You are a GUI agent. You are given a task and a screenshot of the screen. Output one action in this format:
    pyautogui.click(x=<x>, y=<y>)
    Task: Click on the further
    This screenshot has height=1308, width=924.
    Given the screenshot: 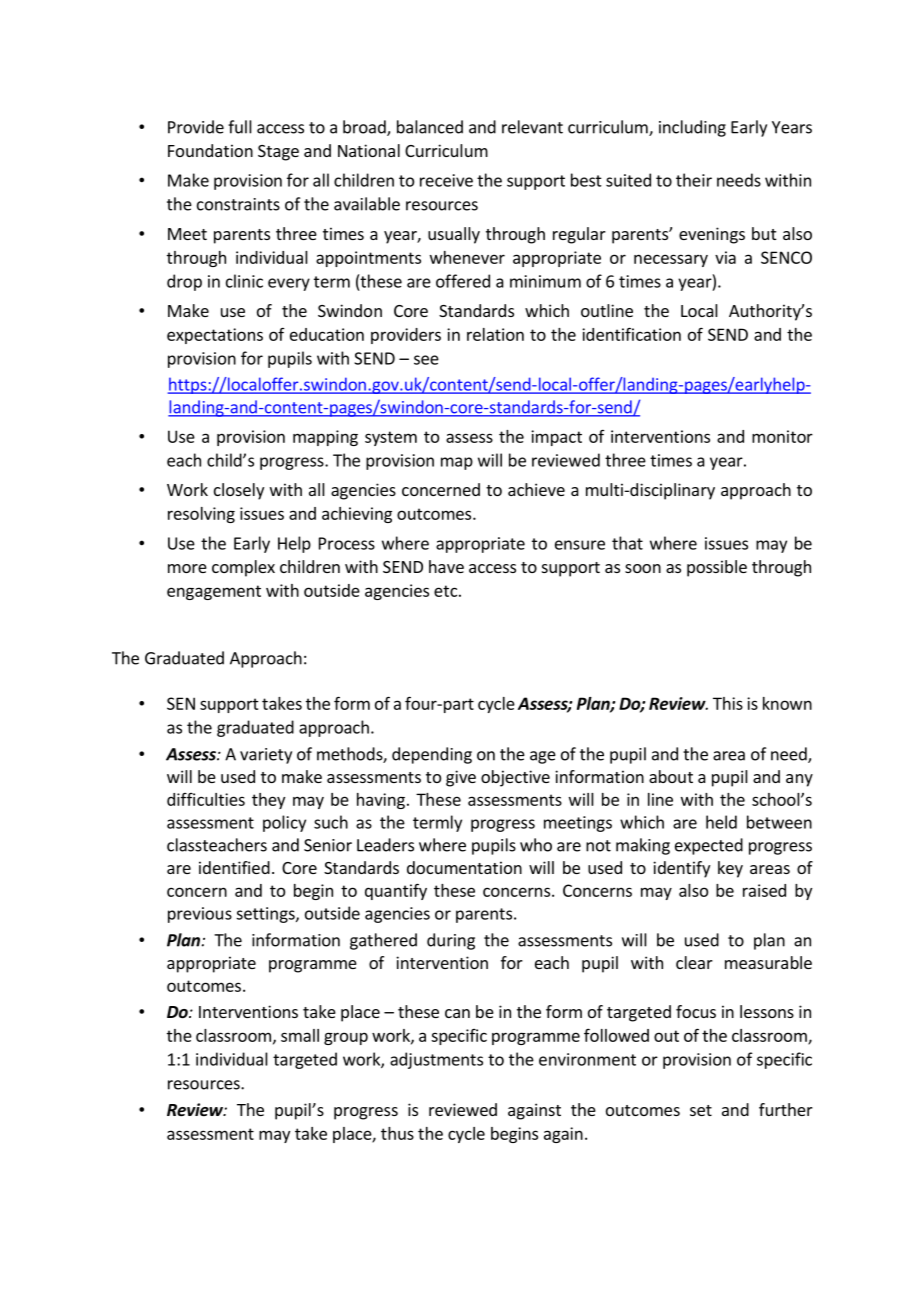 What is the action you would take?
    pyautogui.click(x=786, y=1109)
